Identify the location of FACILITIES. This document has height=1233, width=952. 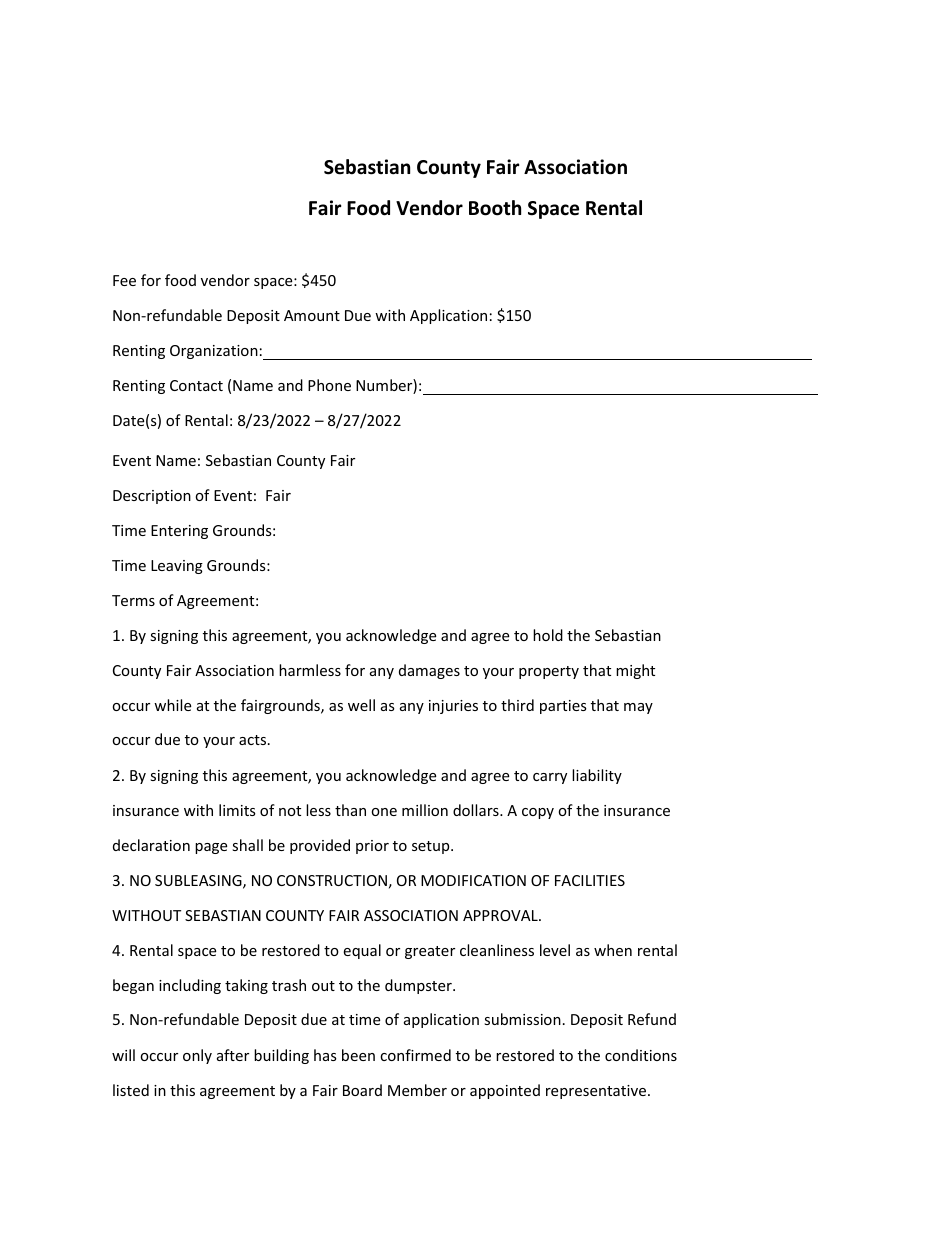
(590, 880).
